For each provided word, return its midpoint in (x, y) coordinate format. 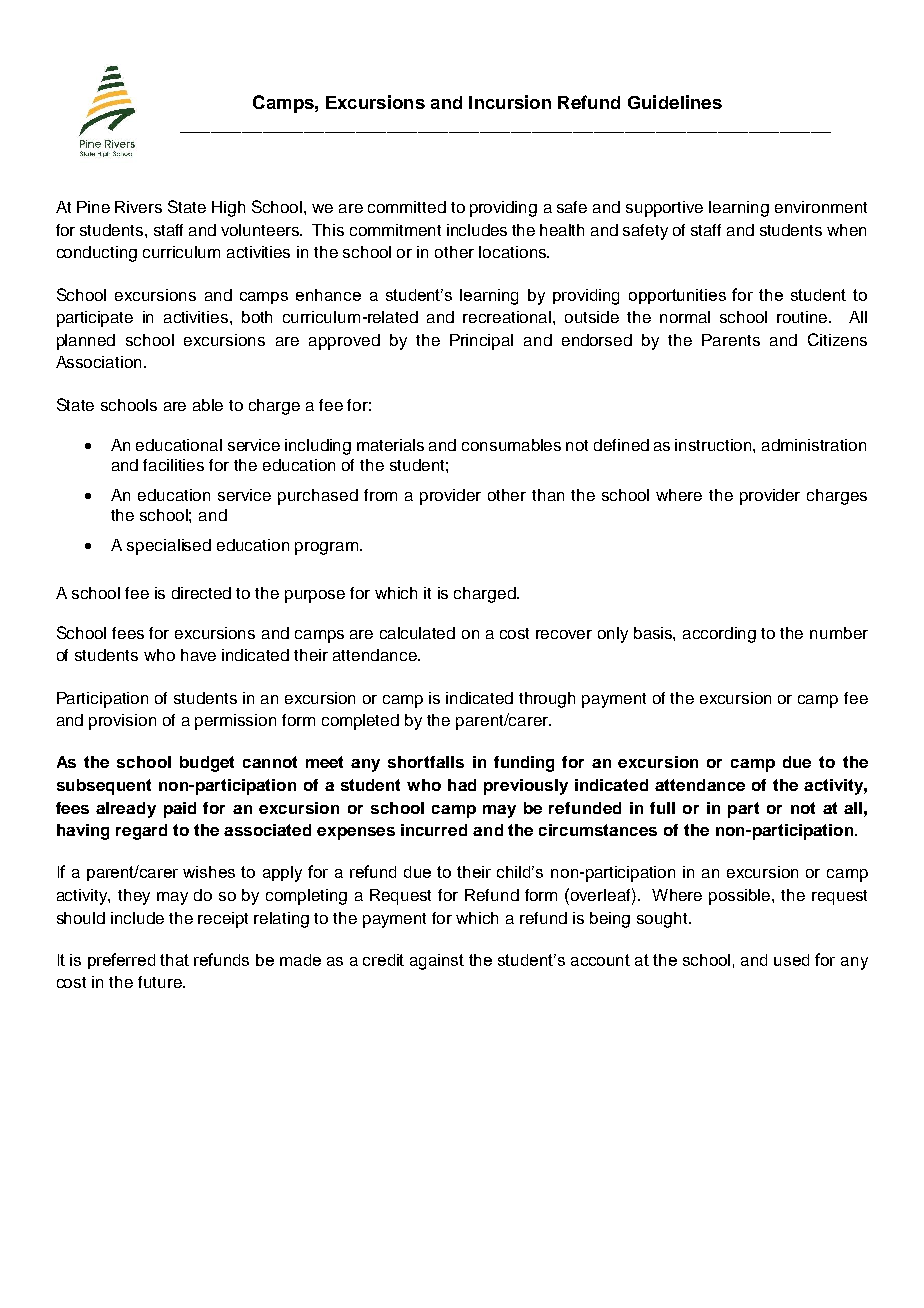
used (791, 960)
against (437, 962)
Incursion (510, 102)
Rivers (138, 207)
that (174, 960)
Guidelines (675, 102)
